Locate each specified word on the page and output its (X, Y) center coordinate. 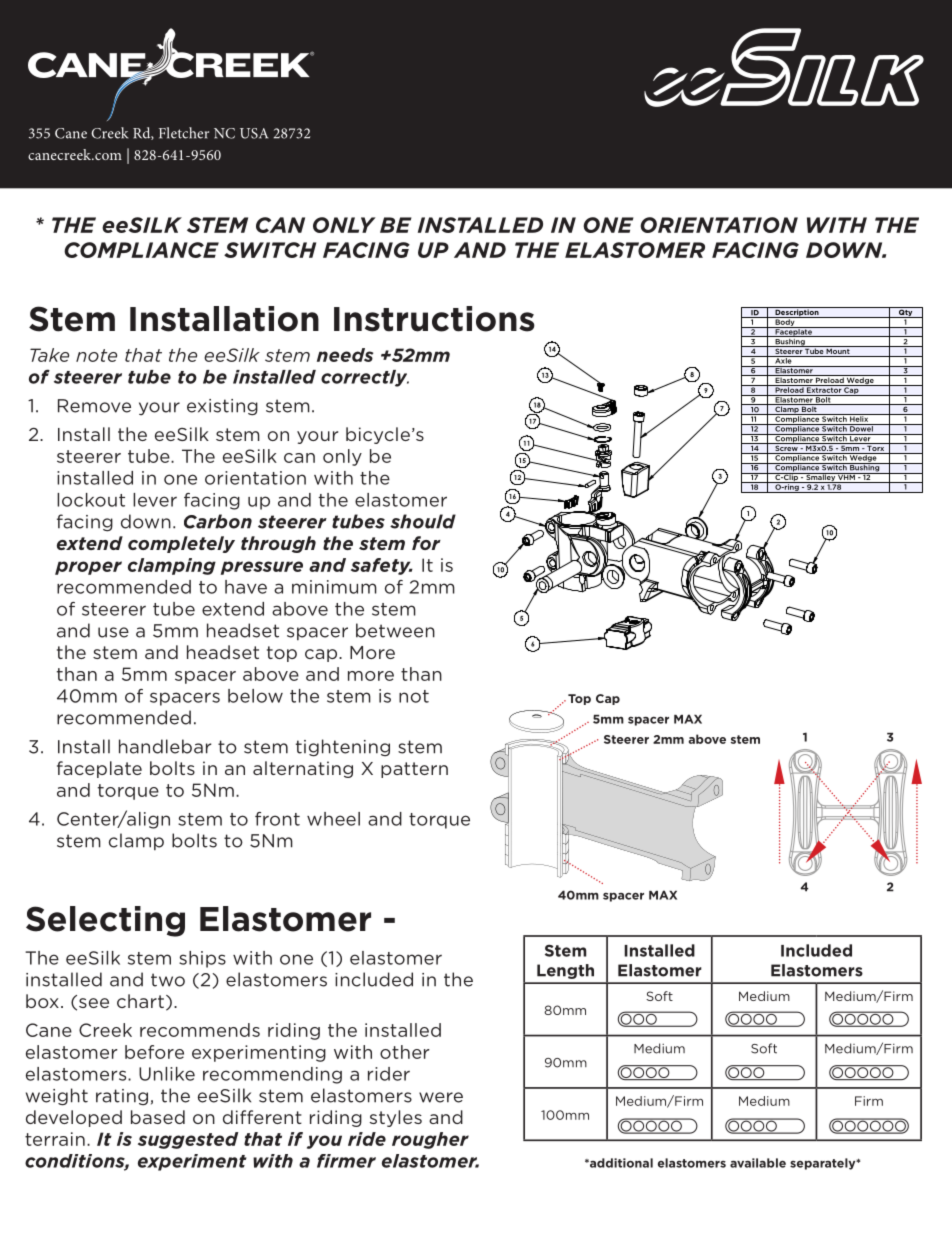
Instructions (434, 319)
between (395, 630)
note (96, 355)
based (158, 1117)
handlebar (165, 746)
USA (254, 133)
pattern (414, 770)
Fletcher (184, 133)
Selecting (105, 921)
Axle (783, 360)
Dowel (861, 428)
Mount (838, 350)
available (758, 1163)
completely (181, 544)
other (405, 1052)
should (423, 521)
